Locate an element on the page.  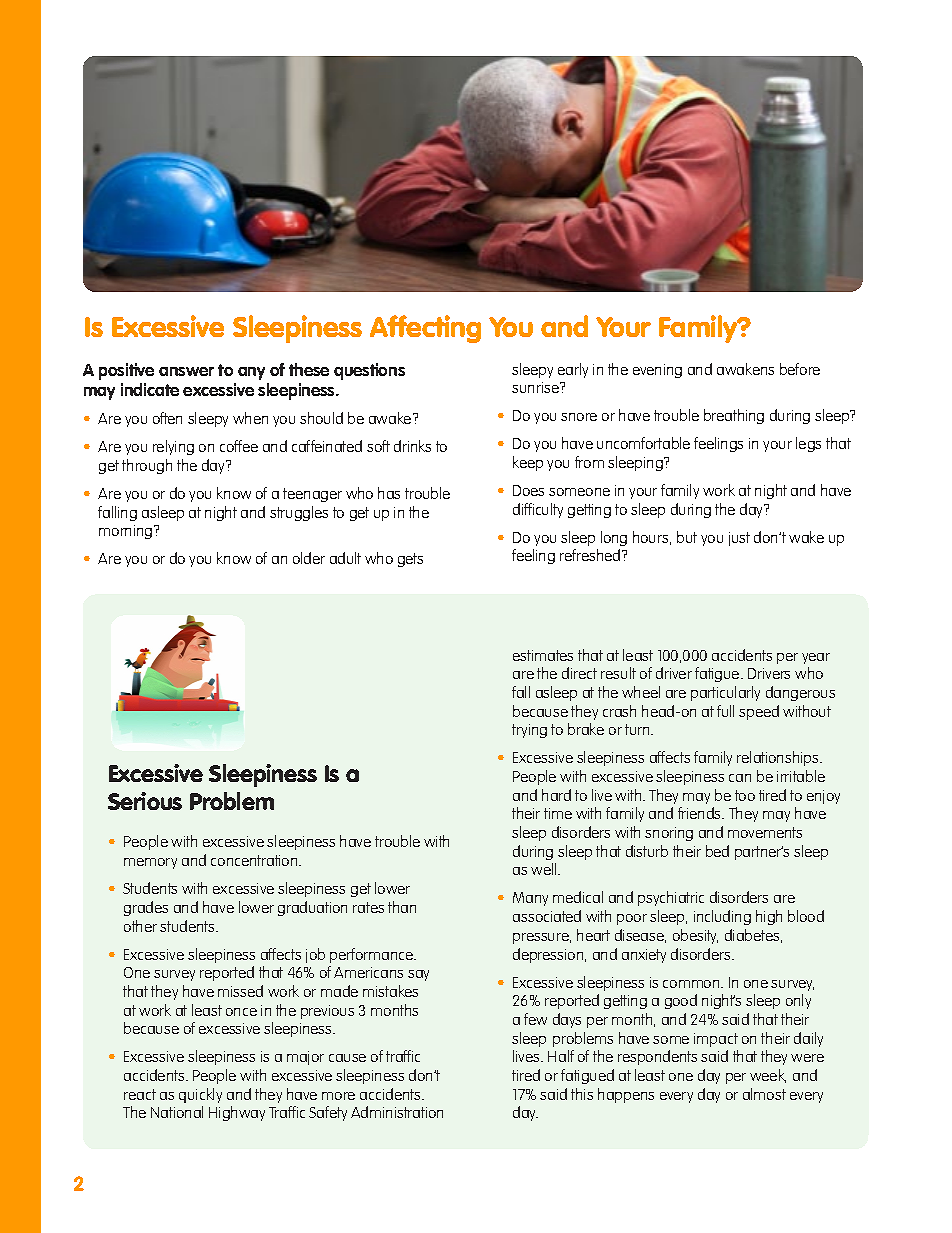
grades is located at coordinates (146, 908).
